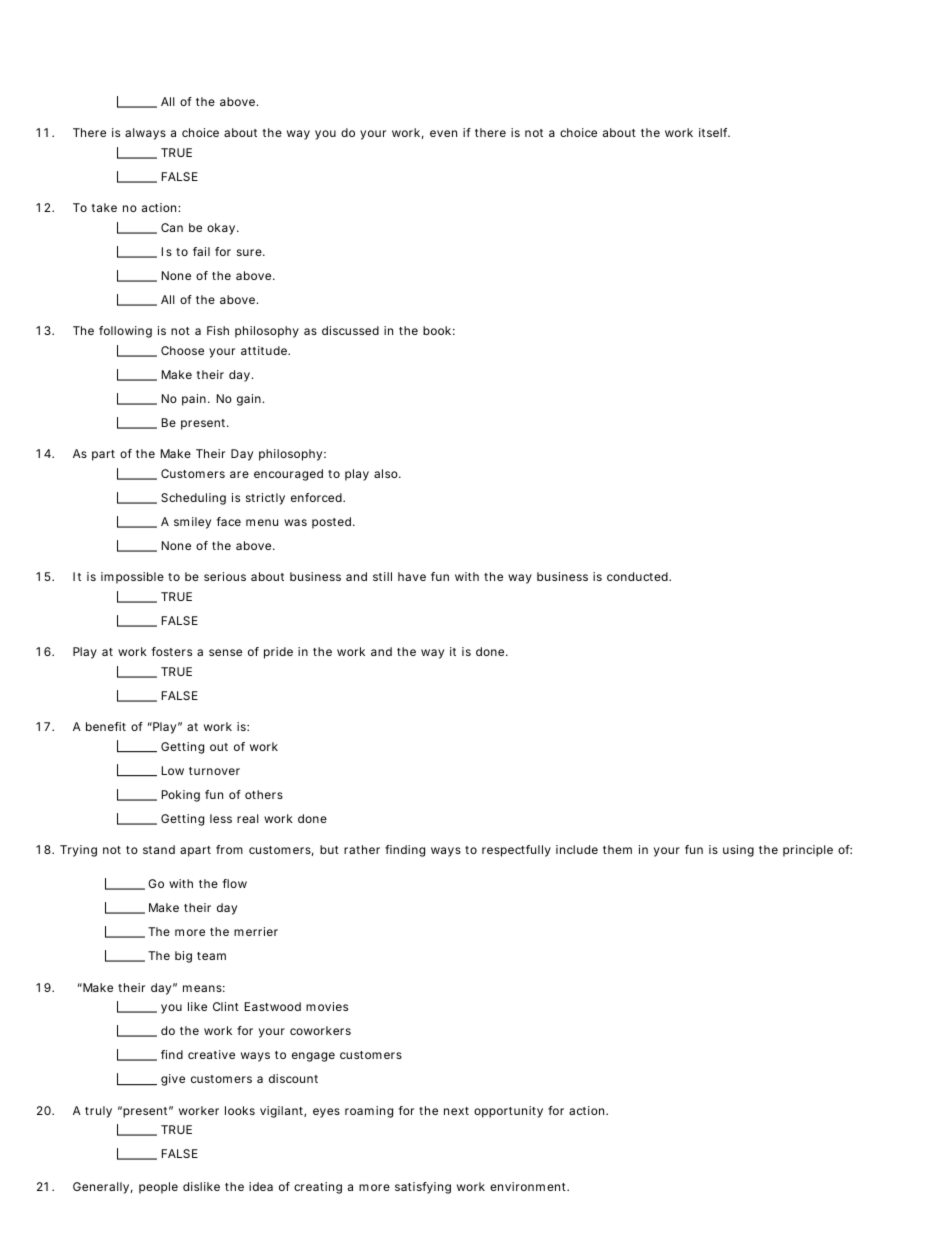 The height and width of the document is (1233, 952). I want to click on respectfully, so click(516, 851).
